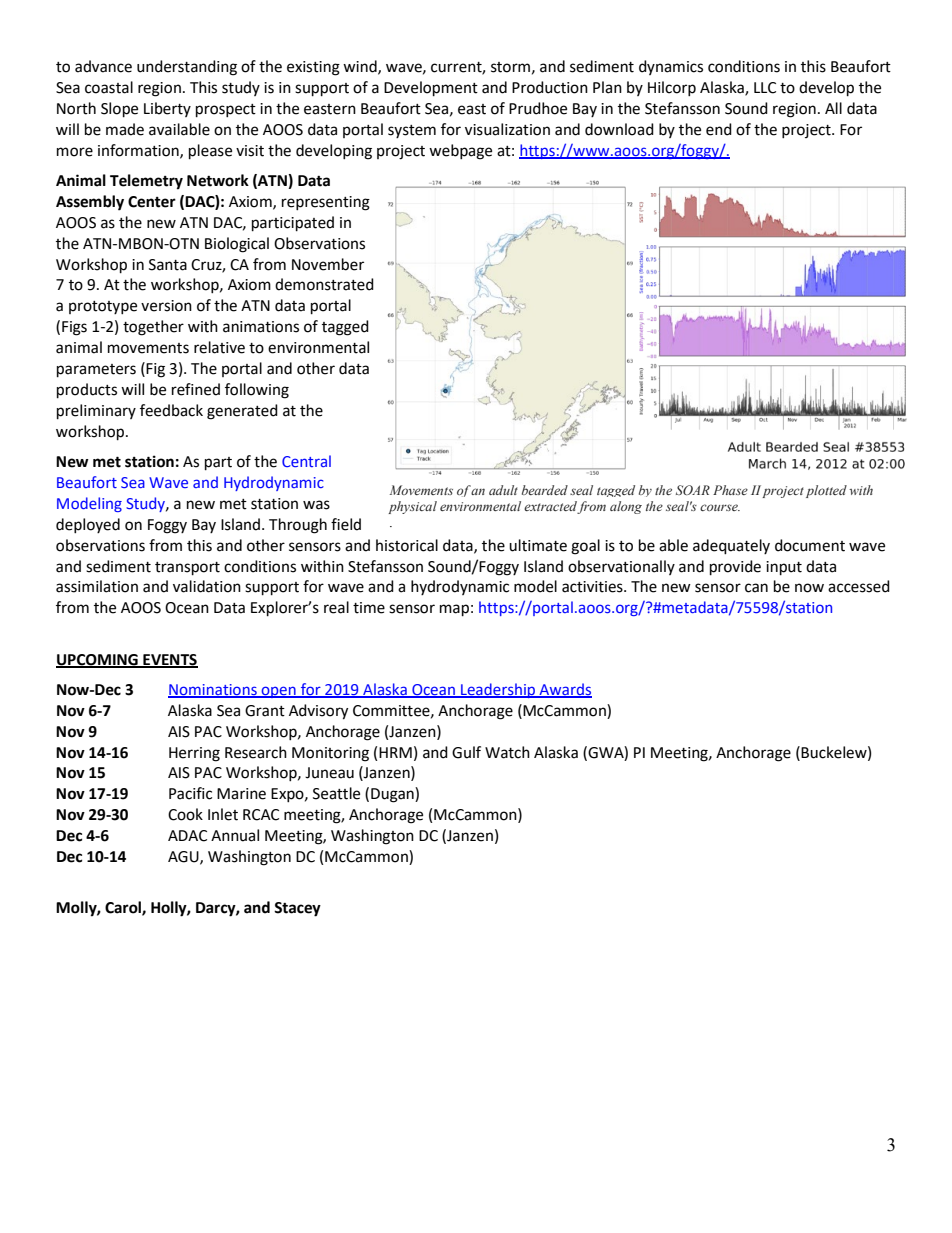  I want to click on Liberty, so click(167, 109).
